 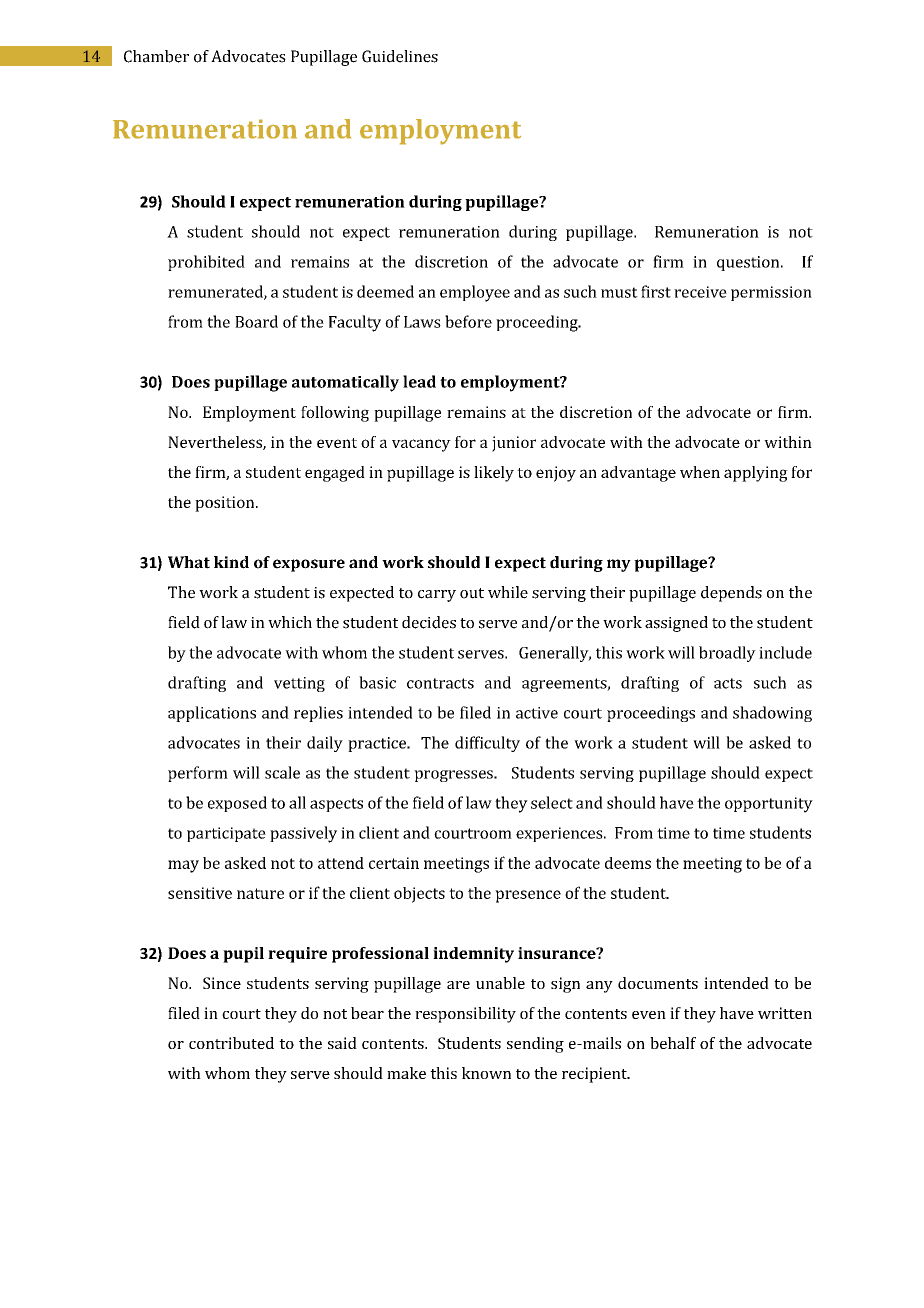 I want to click on contributed, so click(x=231, y=1043).
